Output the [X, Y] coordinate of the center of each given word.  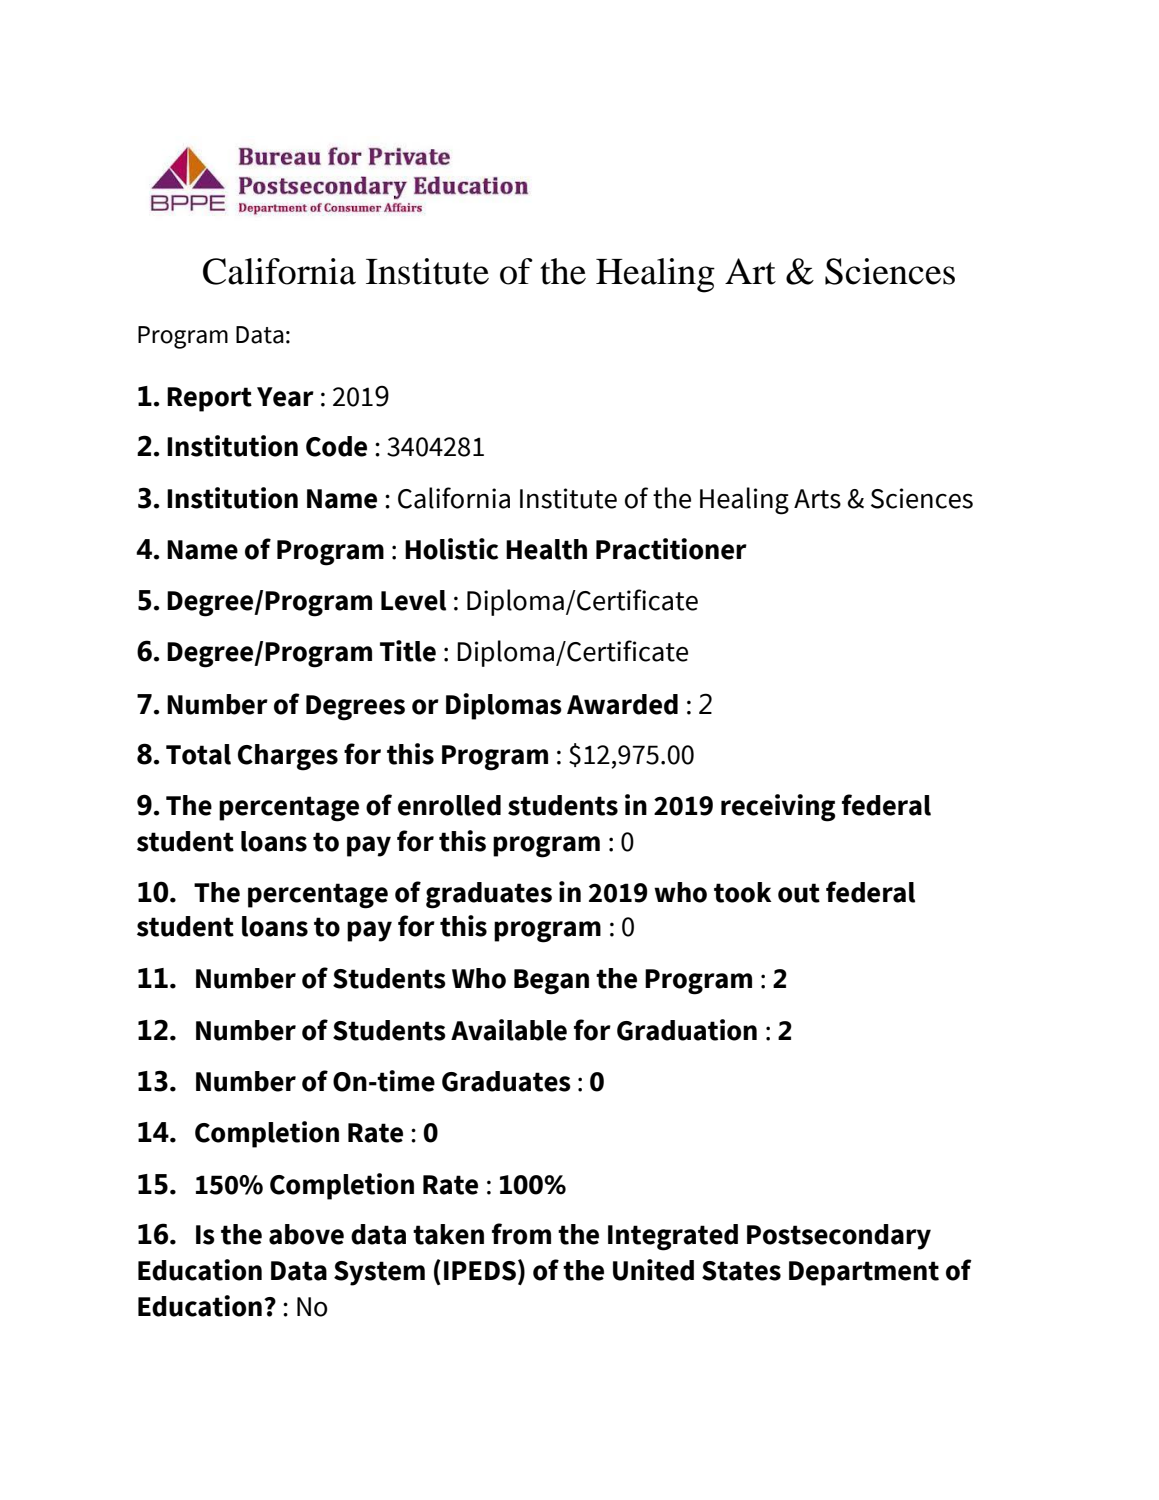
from [521, 1234]
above [306, 1234]
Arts [817, 499]
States [741, 1271]
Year [285, 397]
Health [546, 549]
